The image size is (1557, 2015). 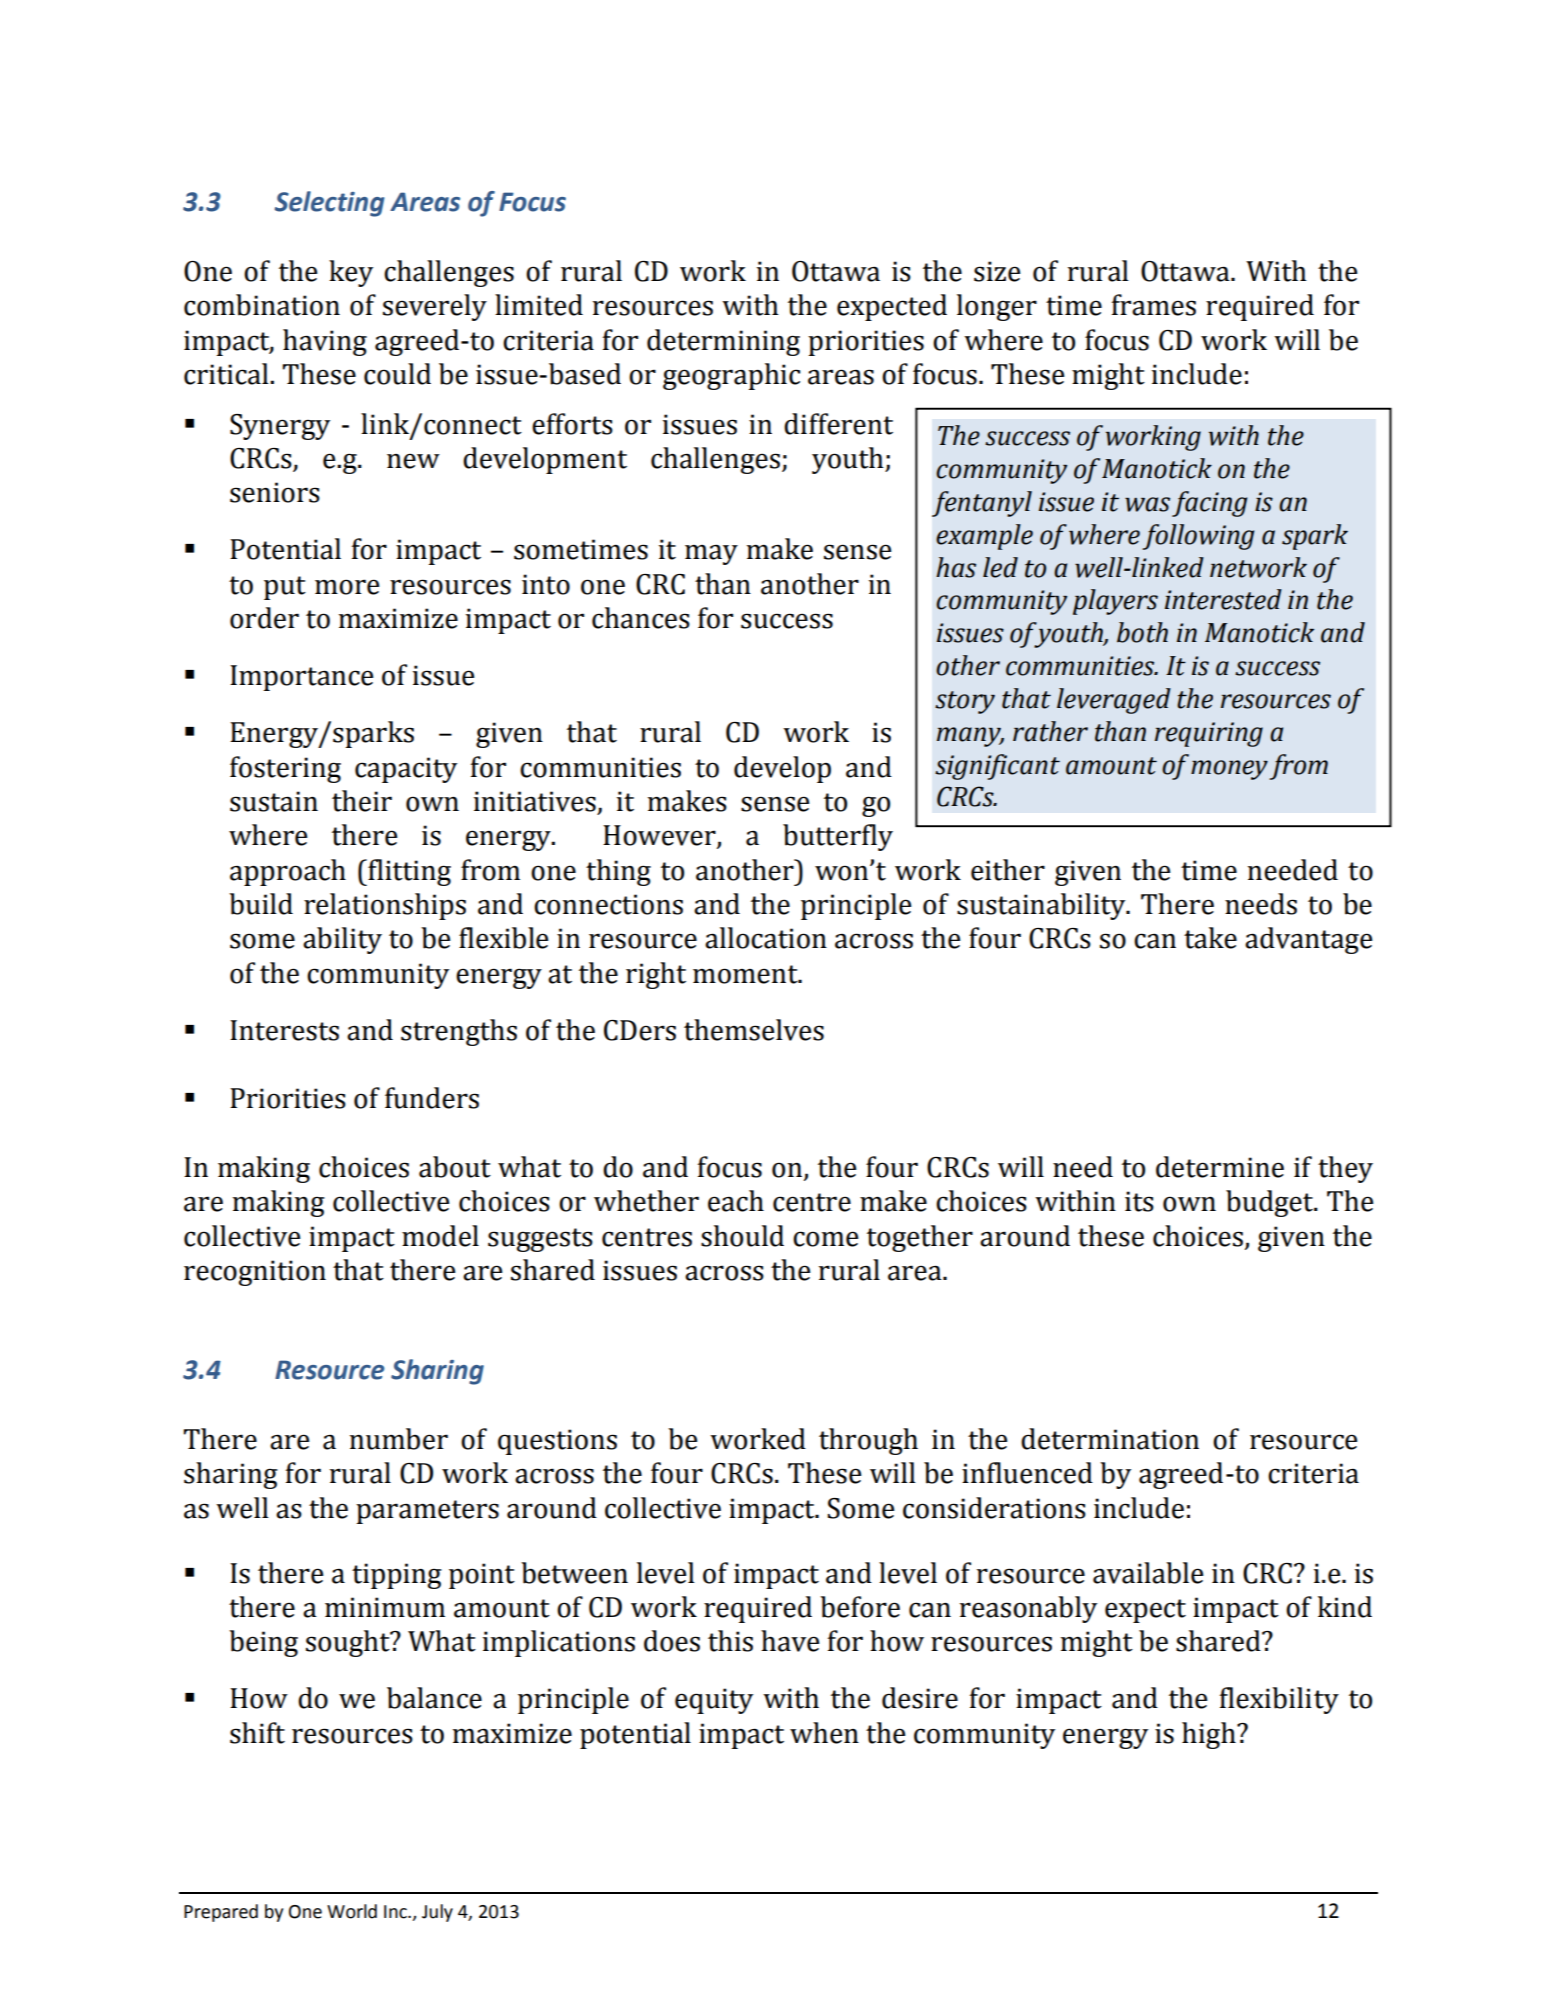 I want to click on themselves, so click(x=754, y=1030).
